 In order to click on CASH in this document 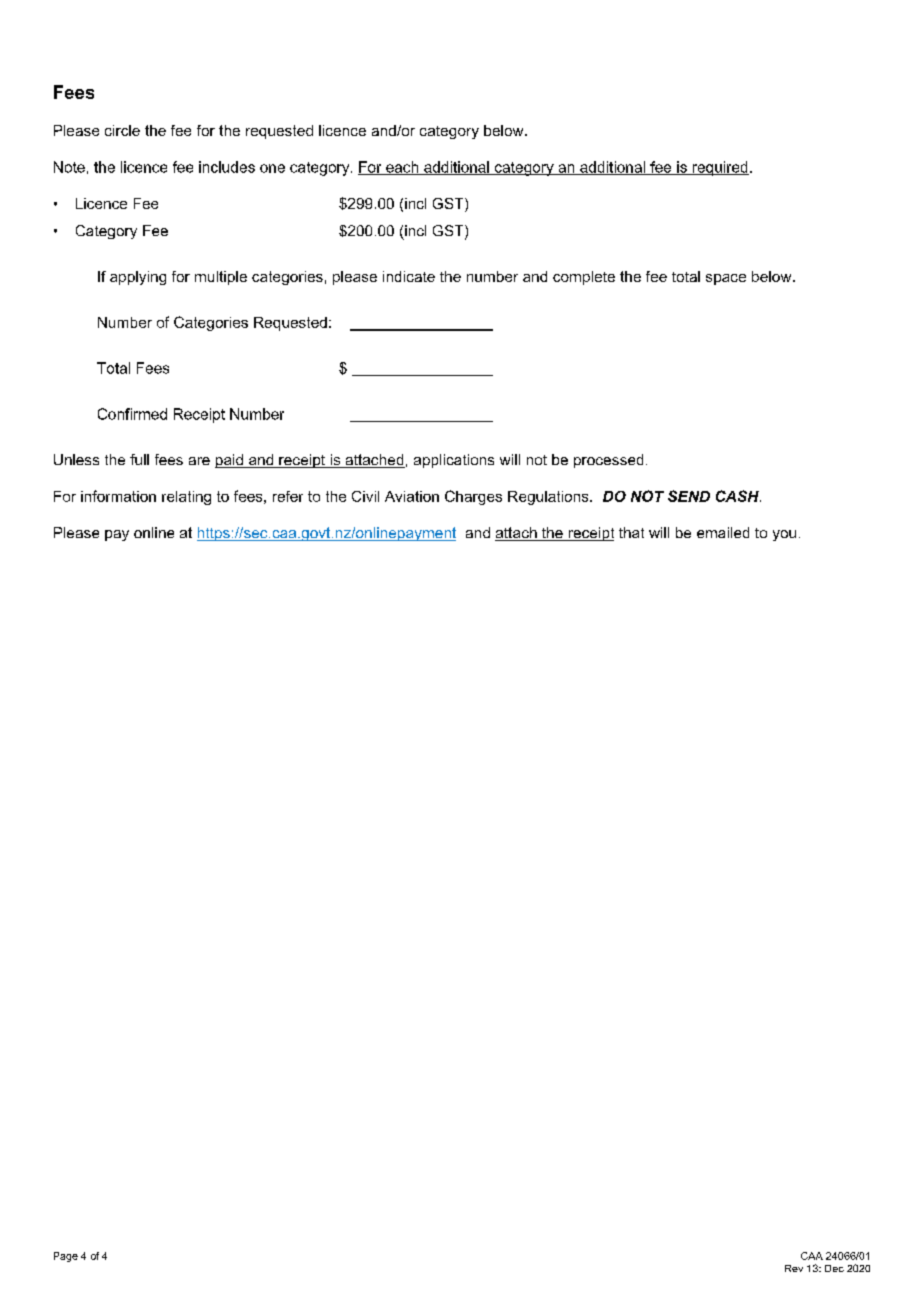, I will do `click(738, 496)`.
